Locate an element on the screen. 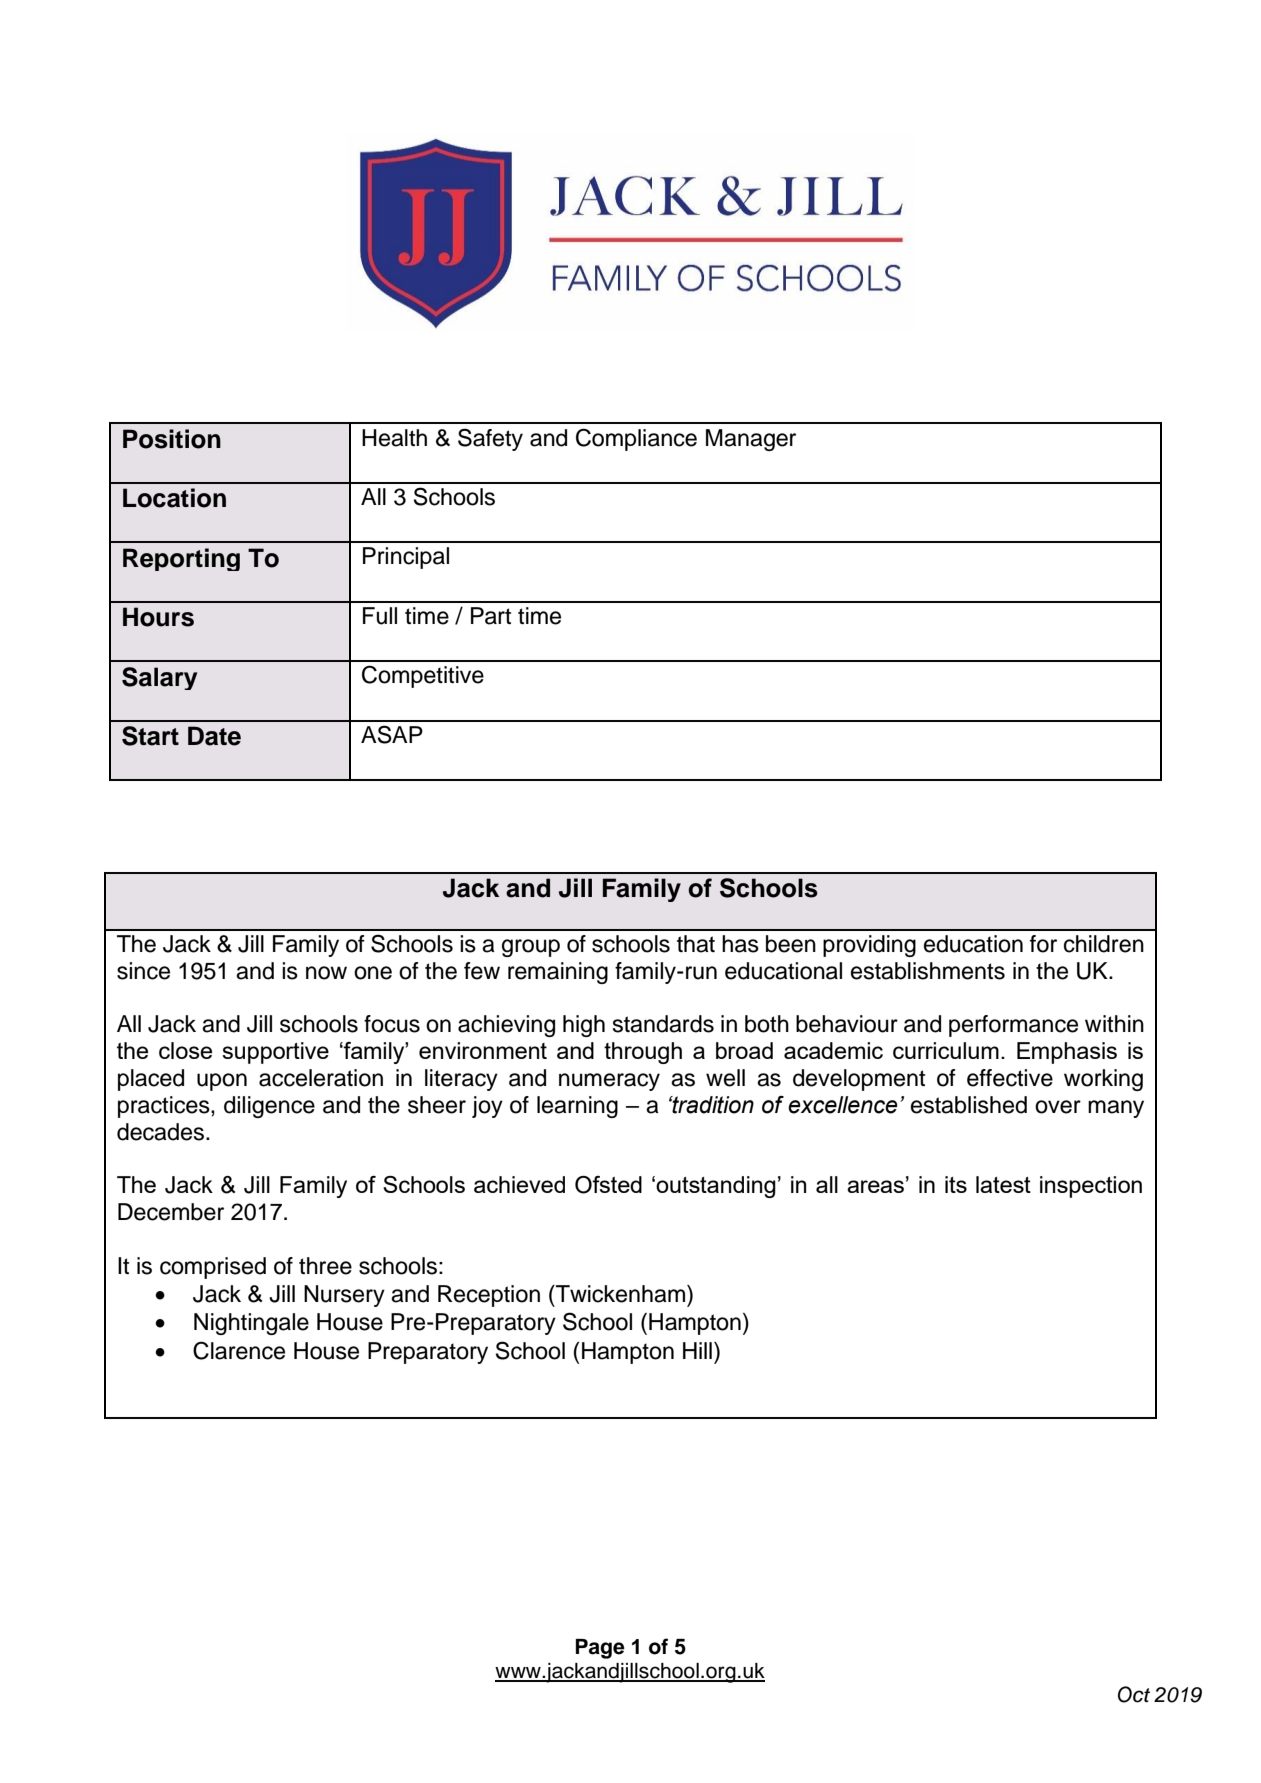 This screenshot has height=1783, width=1261. effective is located at coordinates (1010, 1078).
